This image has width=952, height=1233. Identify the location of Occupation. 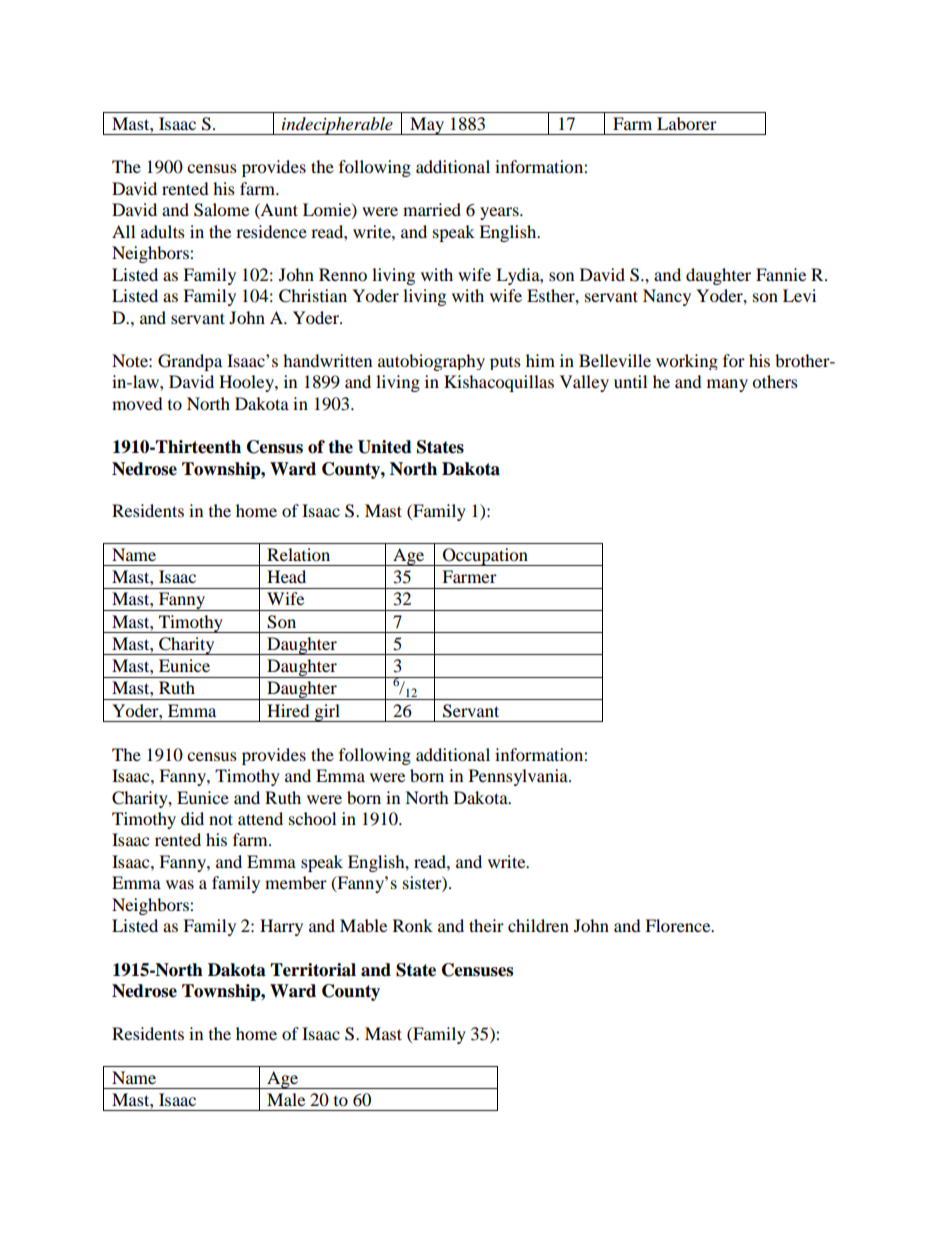
(485, 557).
